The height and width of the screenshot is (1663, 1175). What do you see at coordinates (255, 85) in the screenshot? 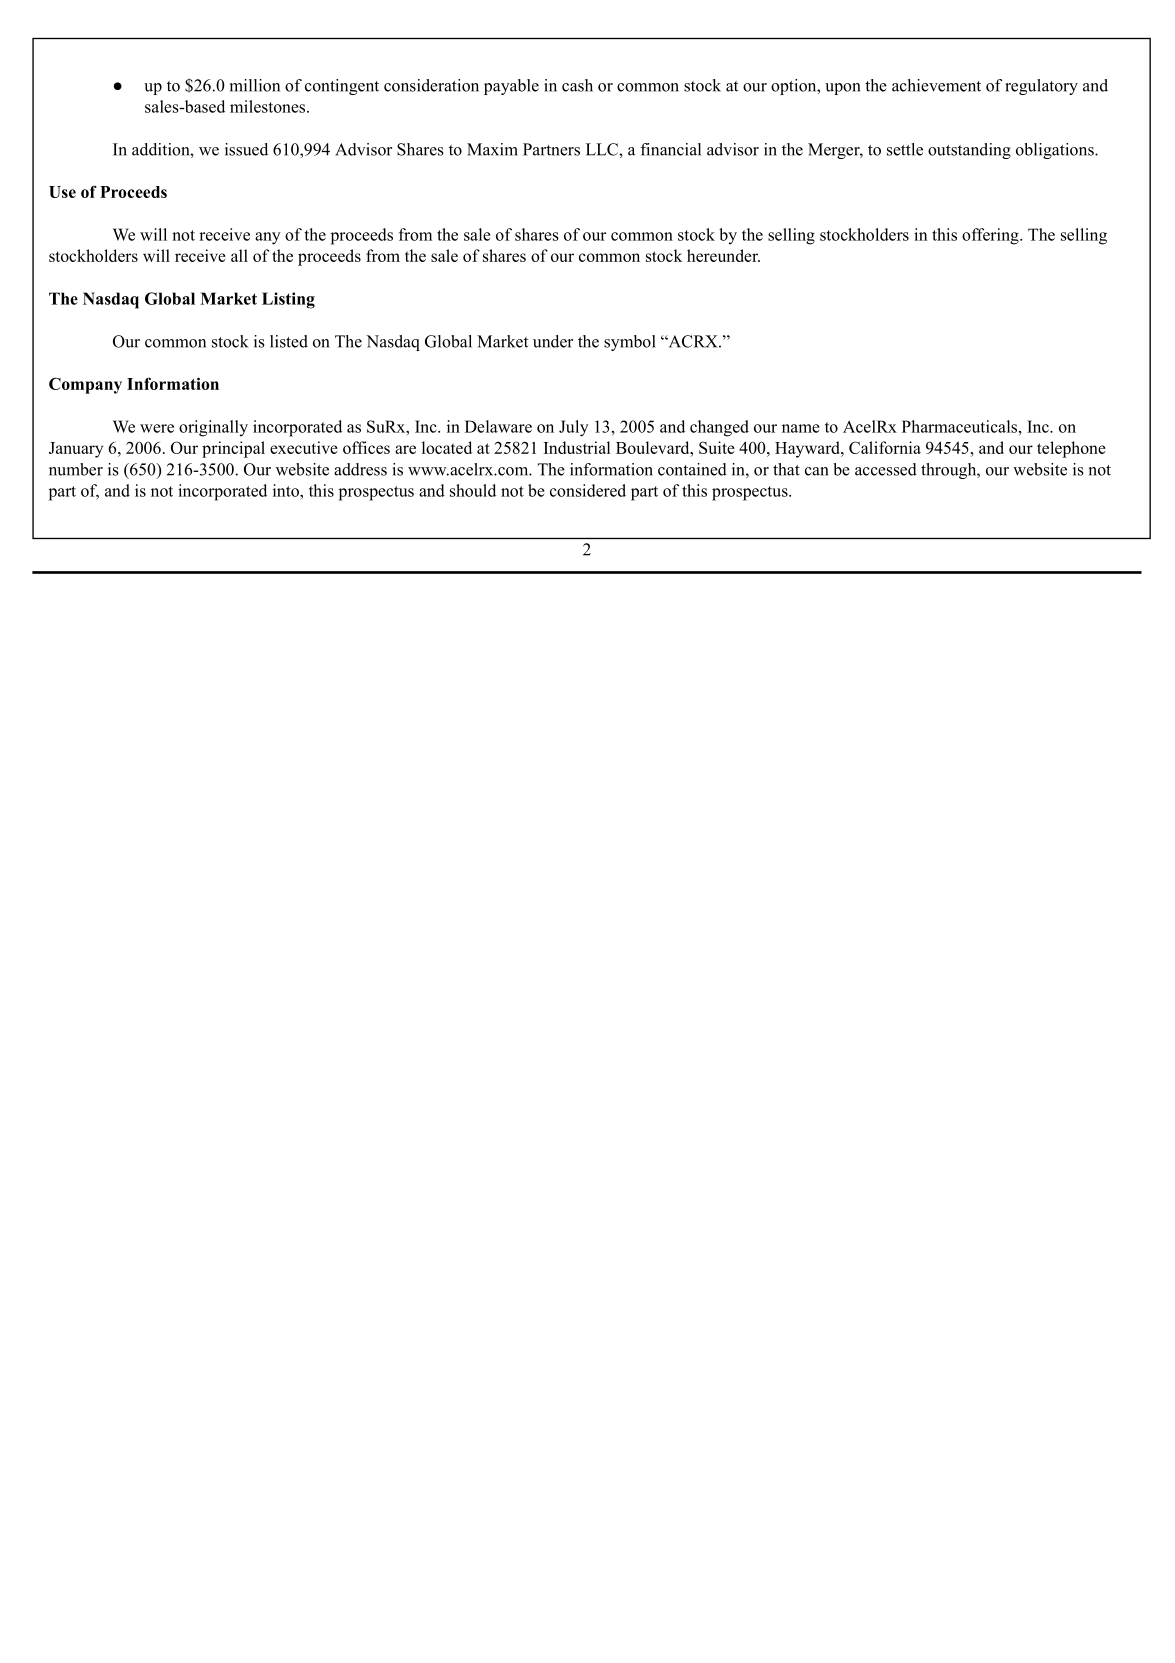
I see `million` at bounding box center [255, 85].
